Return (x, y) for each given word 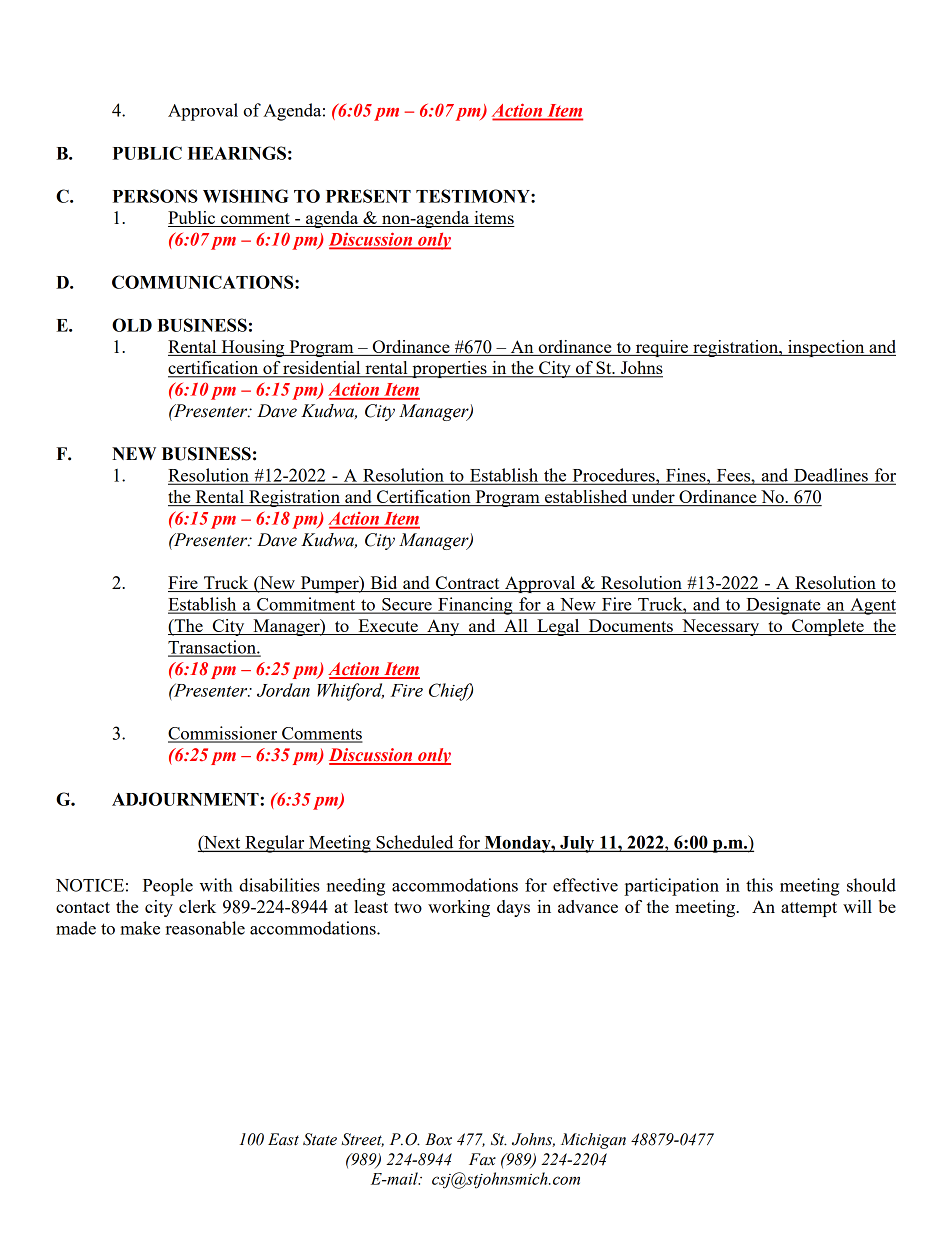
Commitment (306, 605)
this (759, 885)
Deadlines (831, 476)
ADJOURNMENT (186, 799)
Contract (467, 584)
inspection (826, 348)
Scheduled (415, 843)
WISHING (246, 196)
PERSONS (155, 196)
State (320, 1139)
